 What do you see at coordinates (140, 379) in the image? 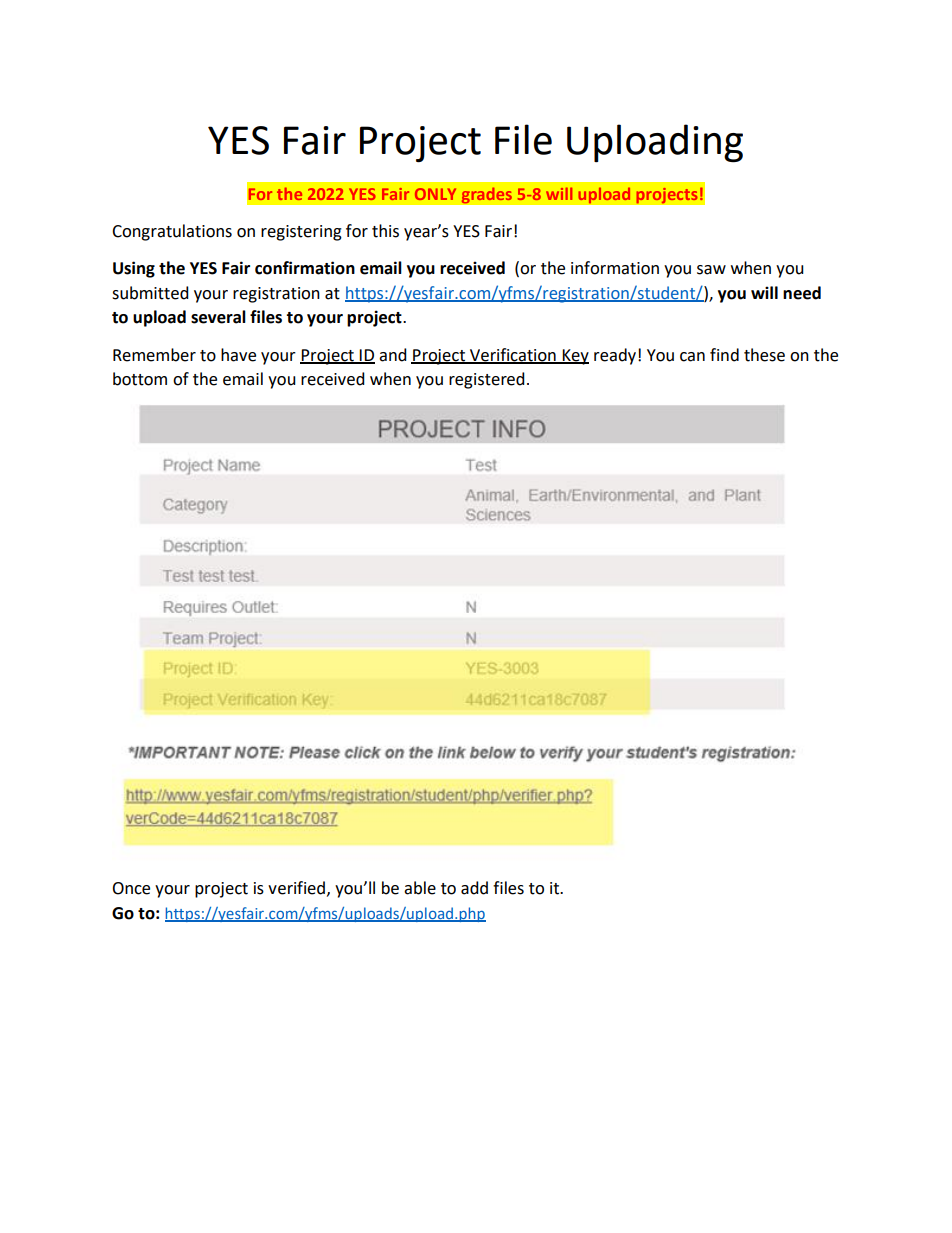
I see `bottom` at bounding box center [140, 379].
